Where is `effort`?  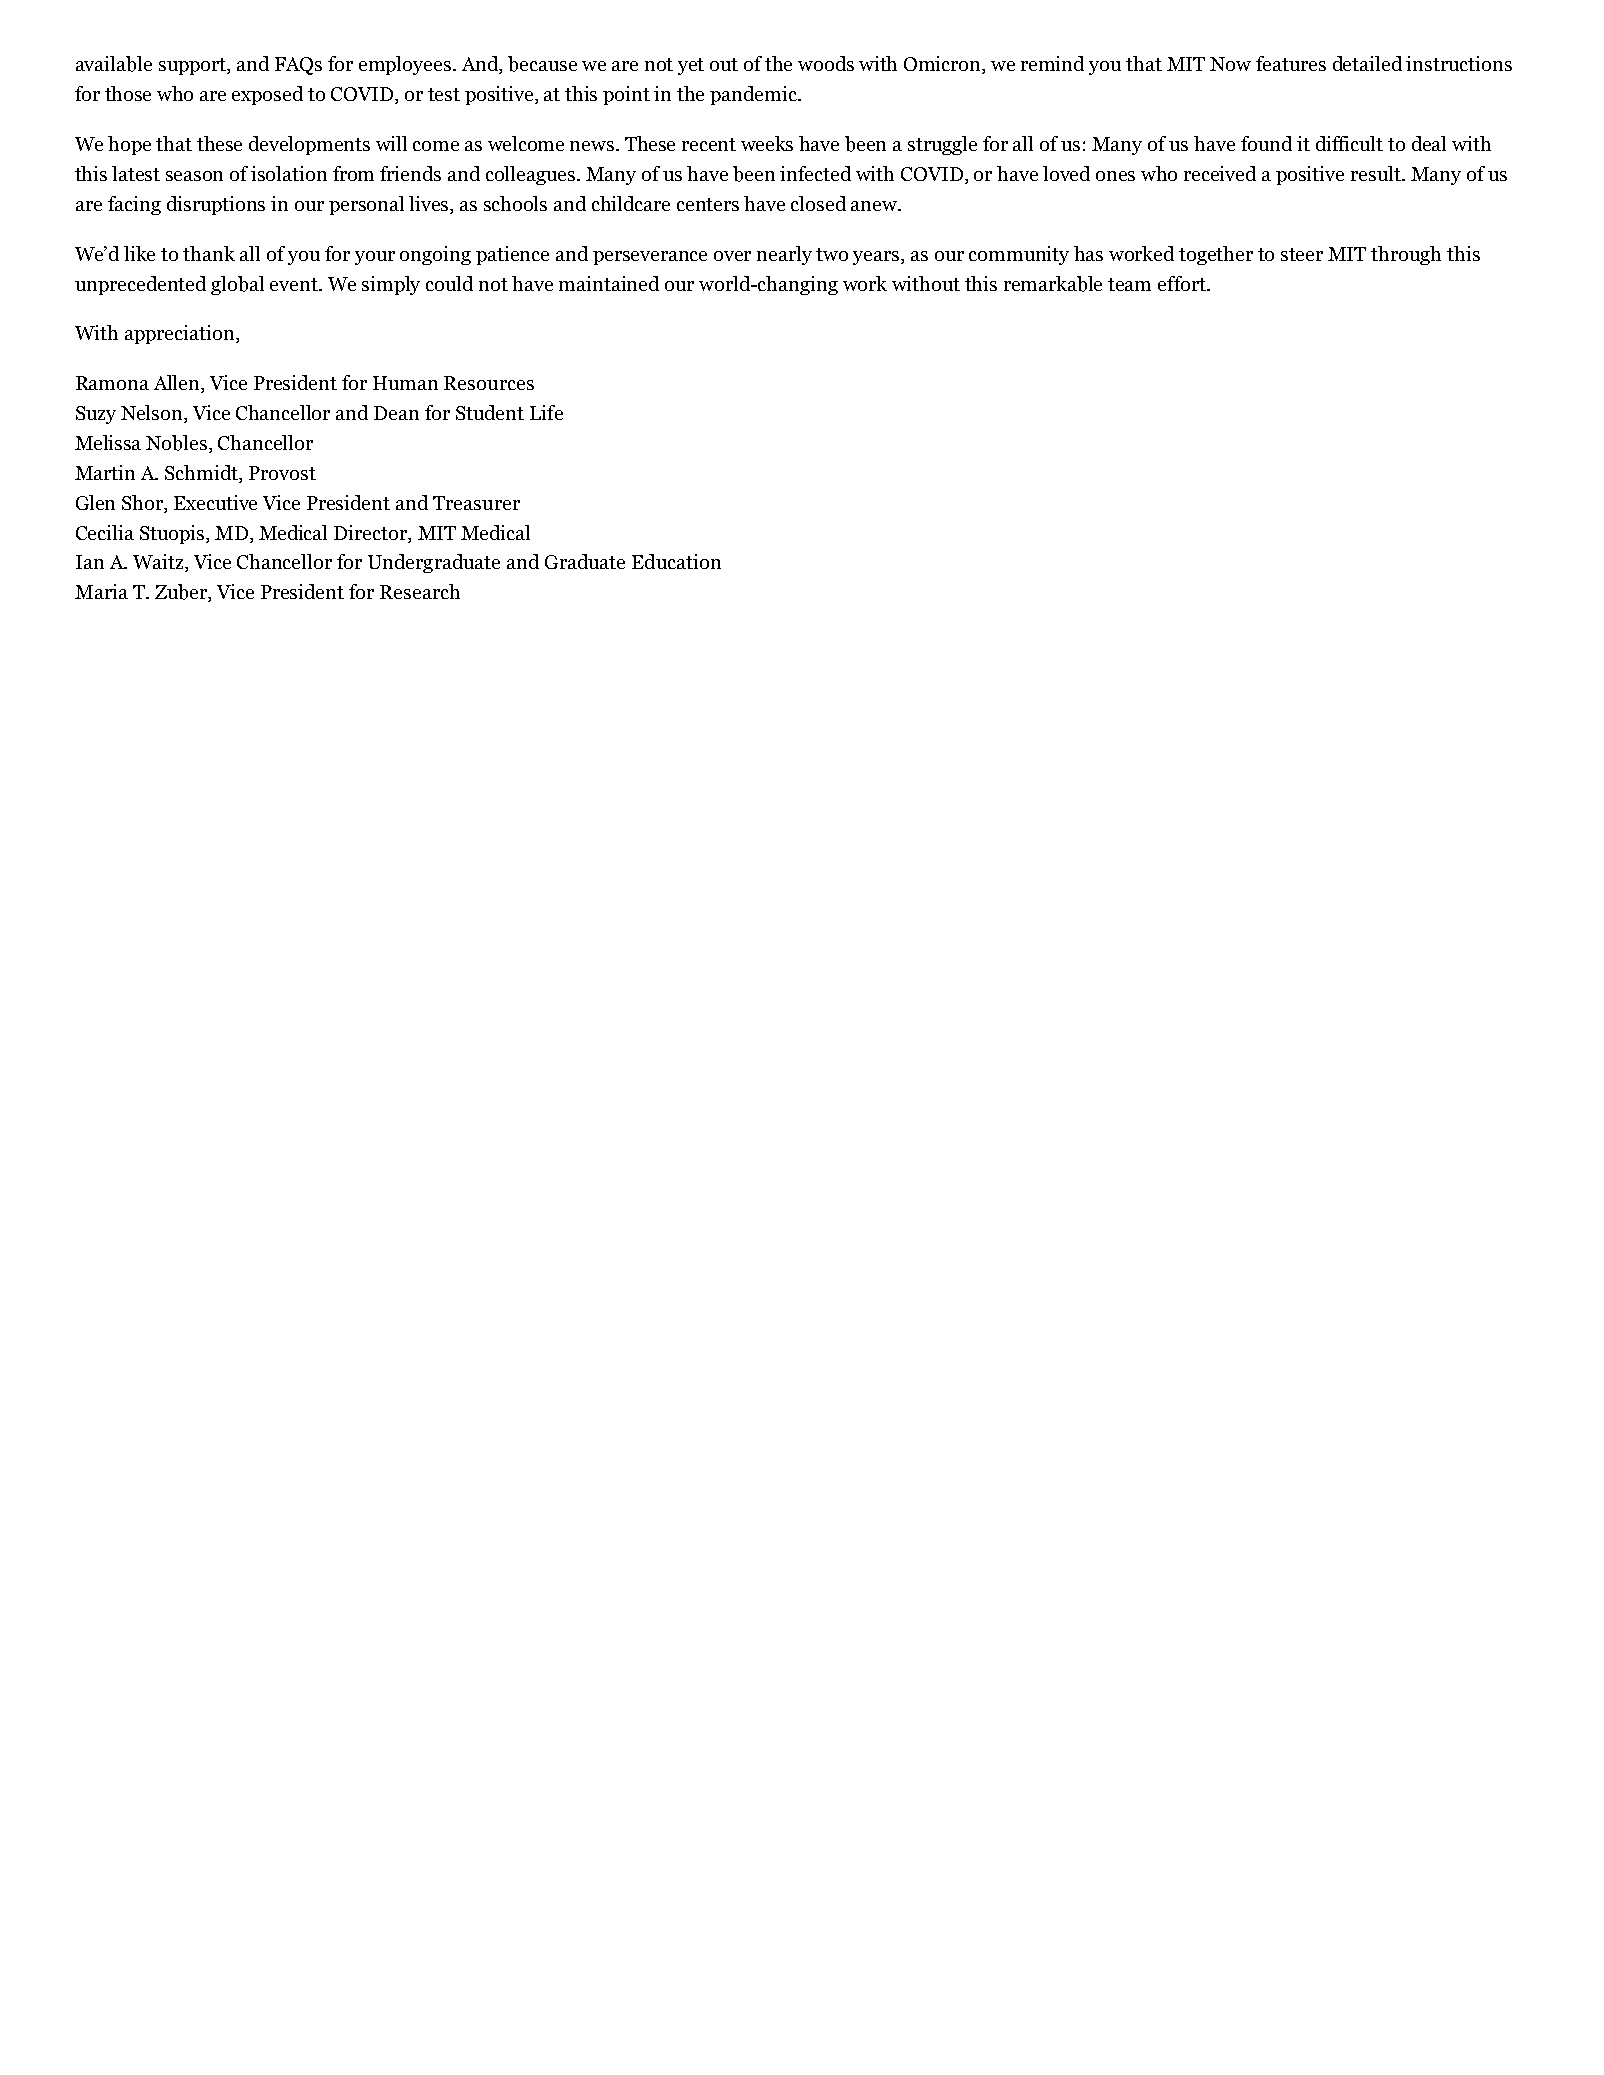
effort is located at coordinates (1183, 283).
